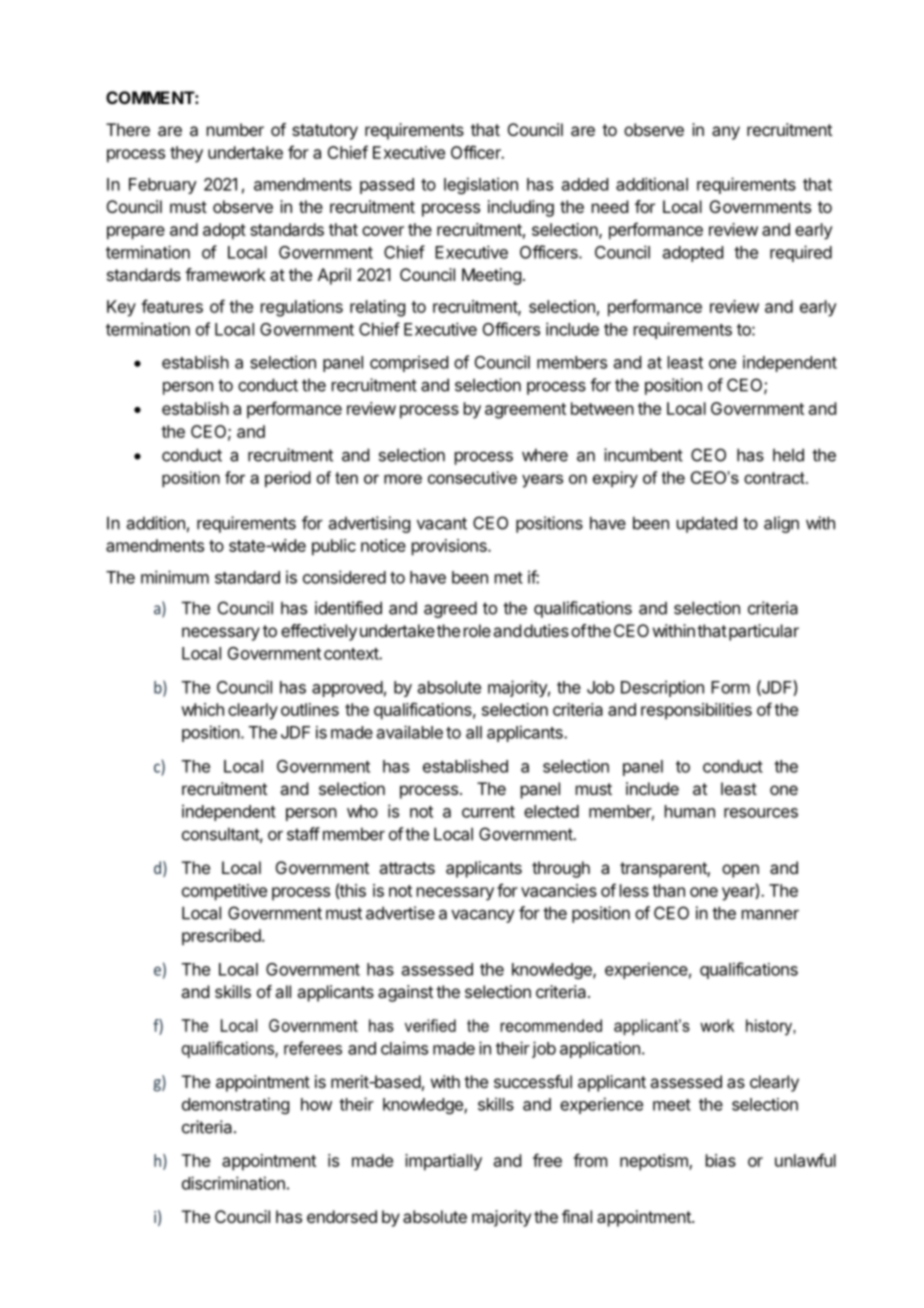 The width and height of the page is (924, 1308). What do you see at coordinates (233, 1183) in the page?
I see `discrimination` at bounding box center [233, 1183].
